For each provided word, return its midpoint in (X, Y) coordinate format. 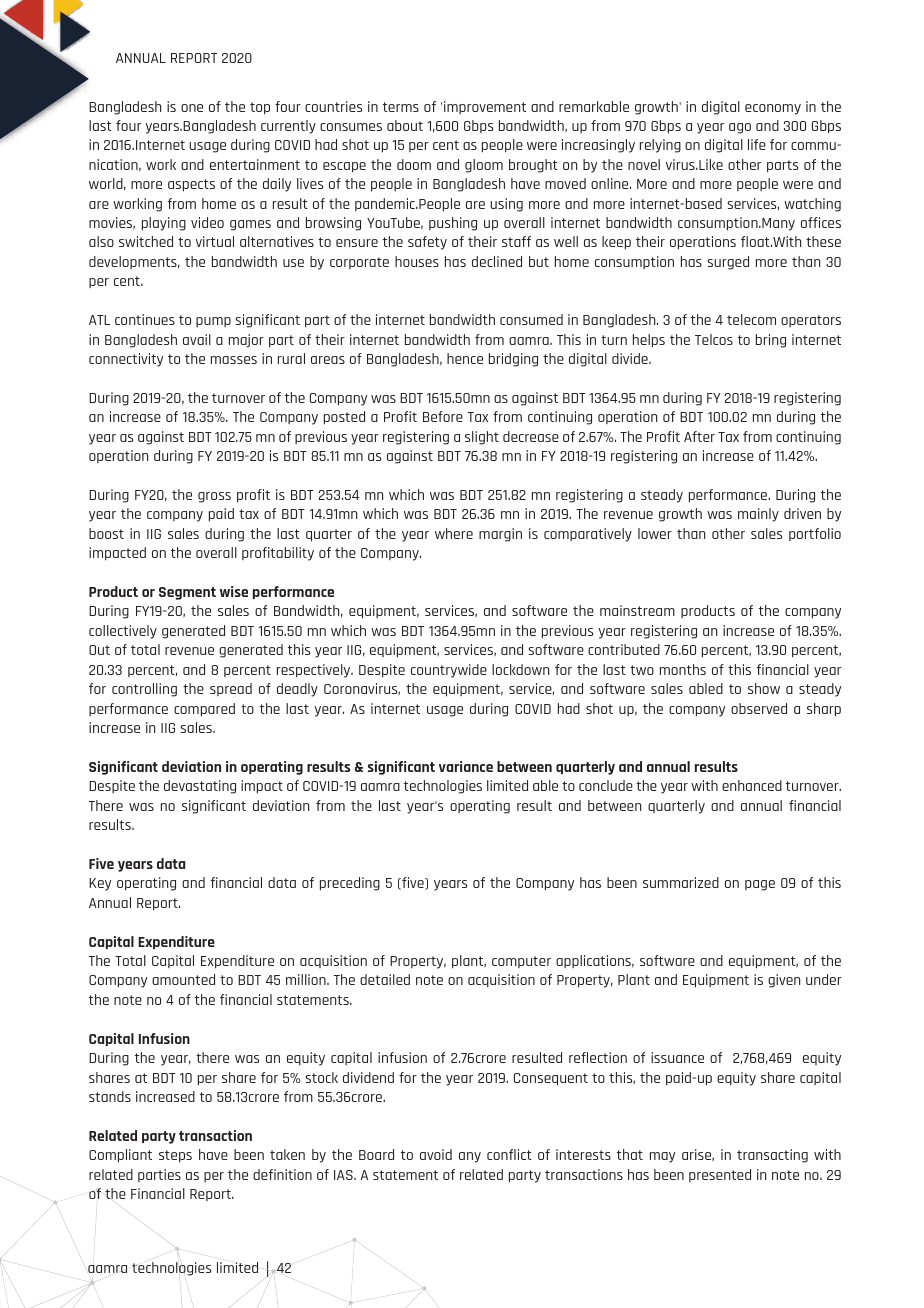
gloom (484, 166)
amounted (183, 979)
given (784, 981)
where (454, 533)
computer (521, 962)
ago (740, 128)
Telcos (714, 339)
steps (175, 1156)
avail (197, 339)
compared (204, 710)
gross (214, 497)
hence (465, 358)
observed (759, 708)
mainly (758, 515)
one (192, 108)
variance (466, 766)
